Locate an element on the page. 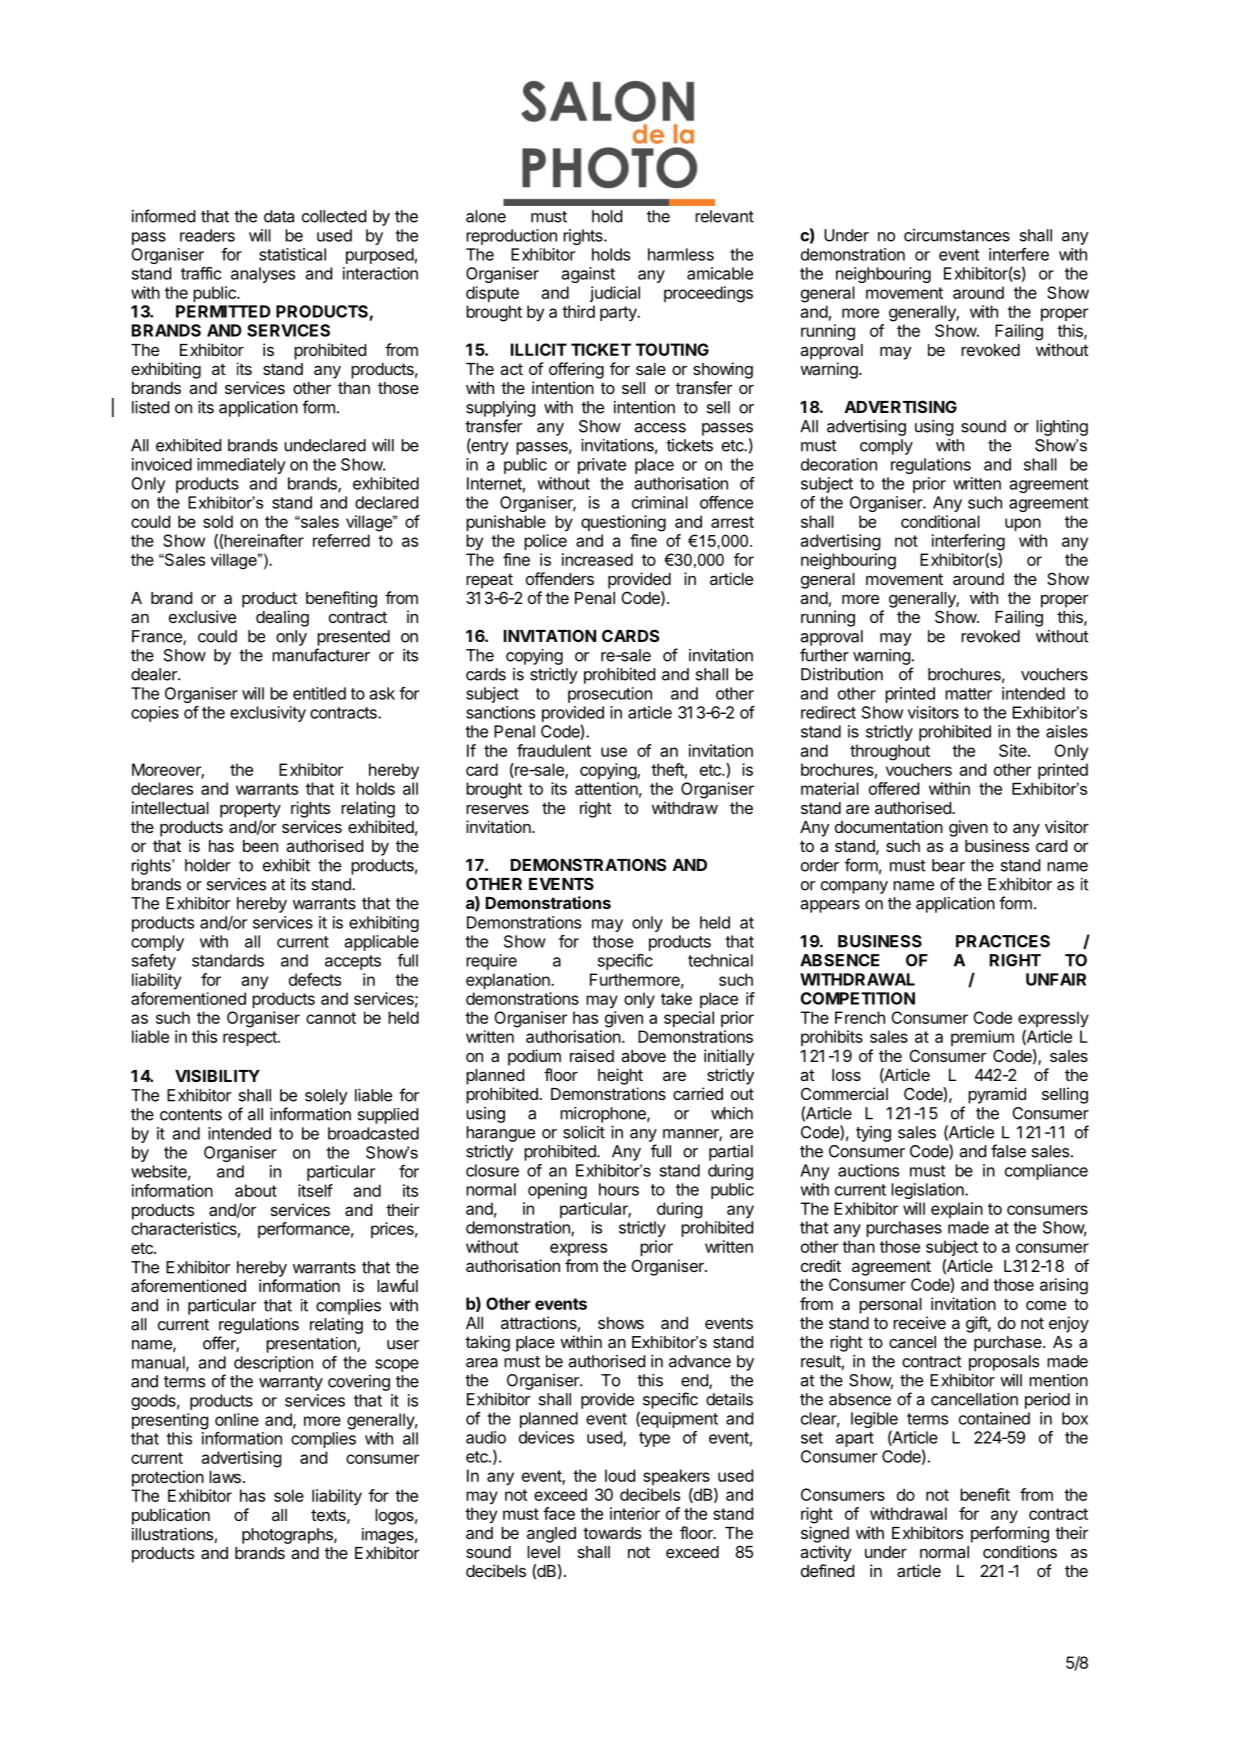  photographs is located at coordinates (288, 1536).
